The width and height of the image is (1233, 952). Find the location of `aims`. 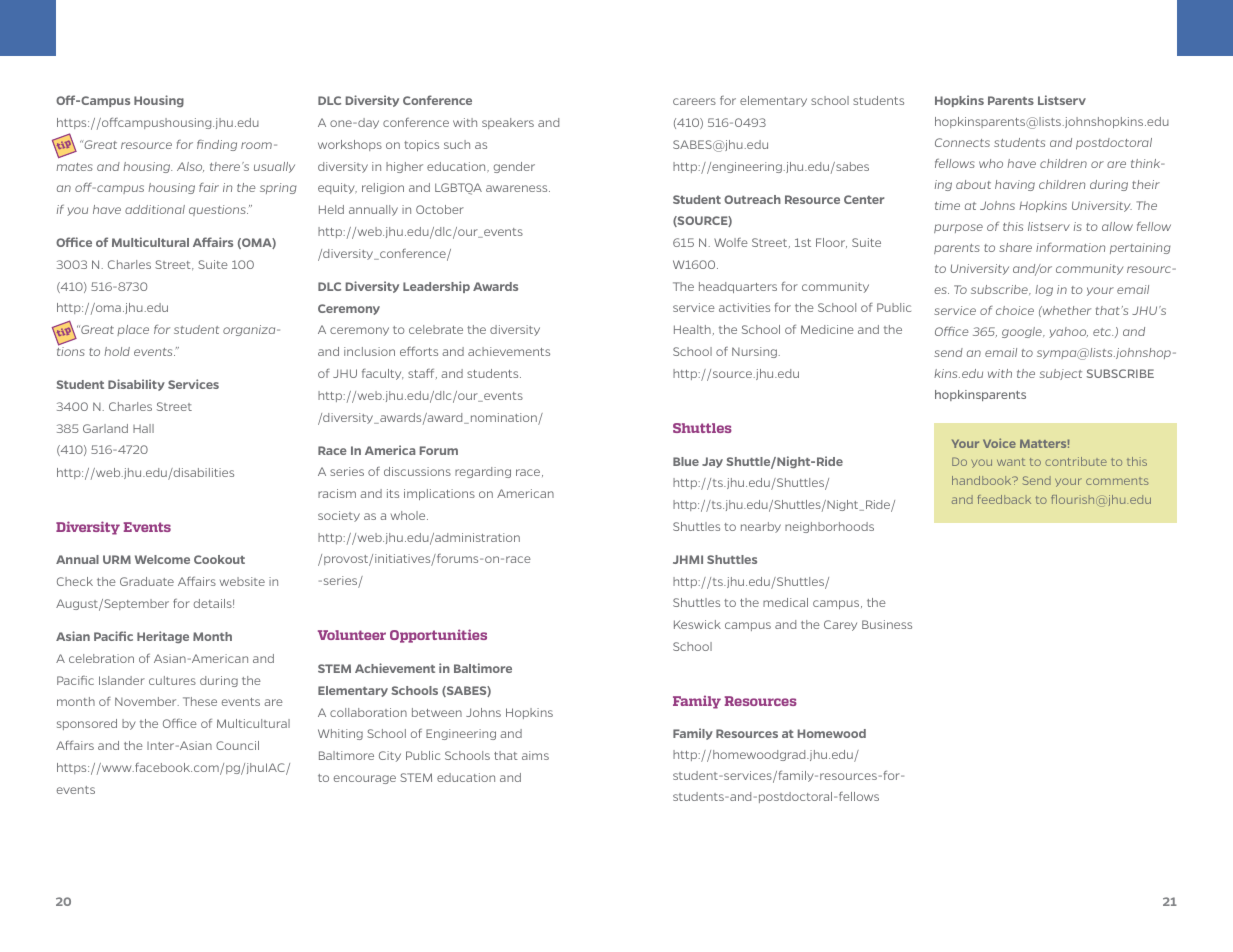

aims is located at coordinates (535, 755).
